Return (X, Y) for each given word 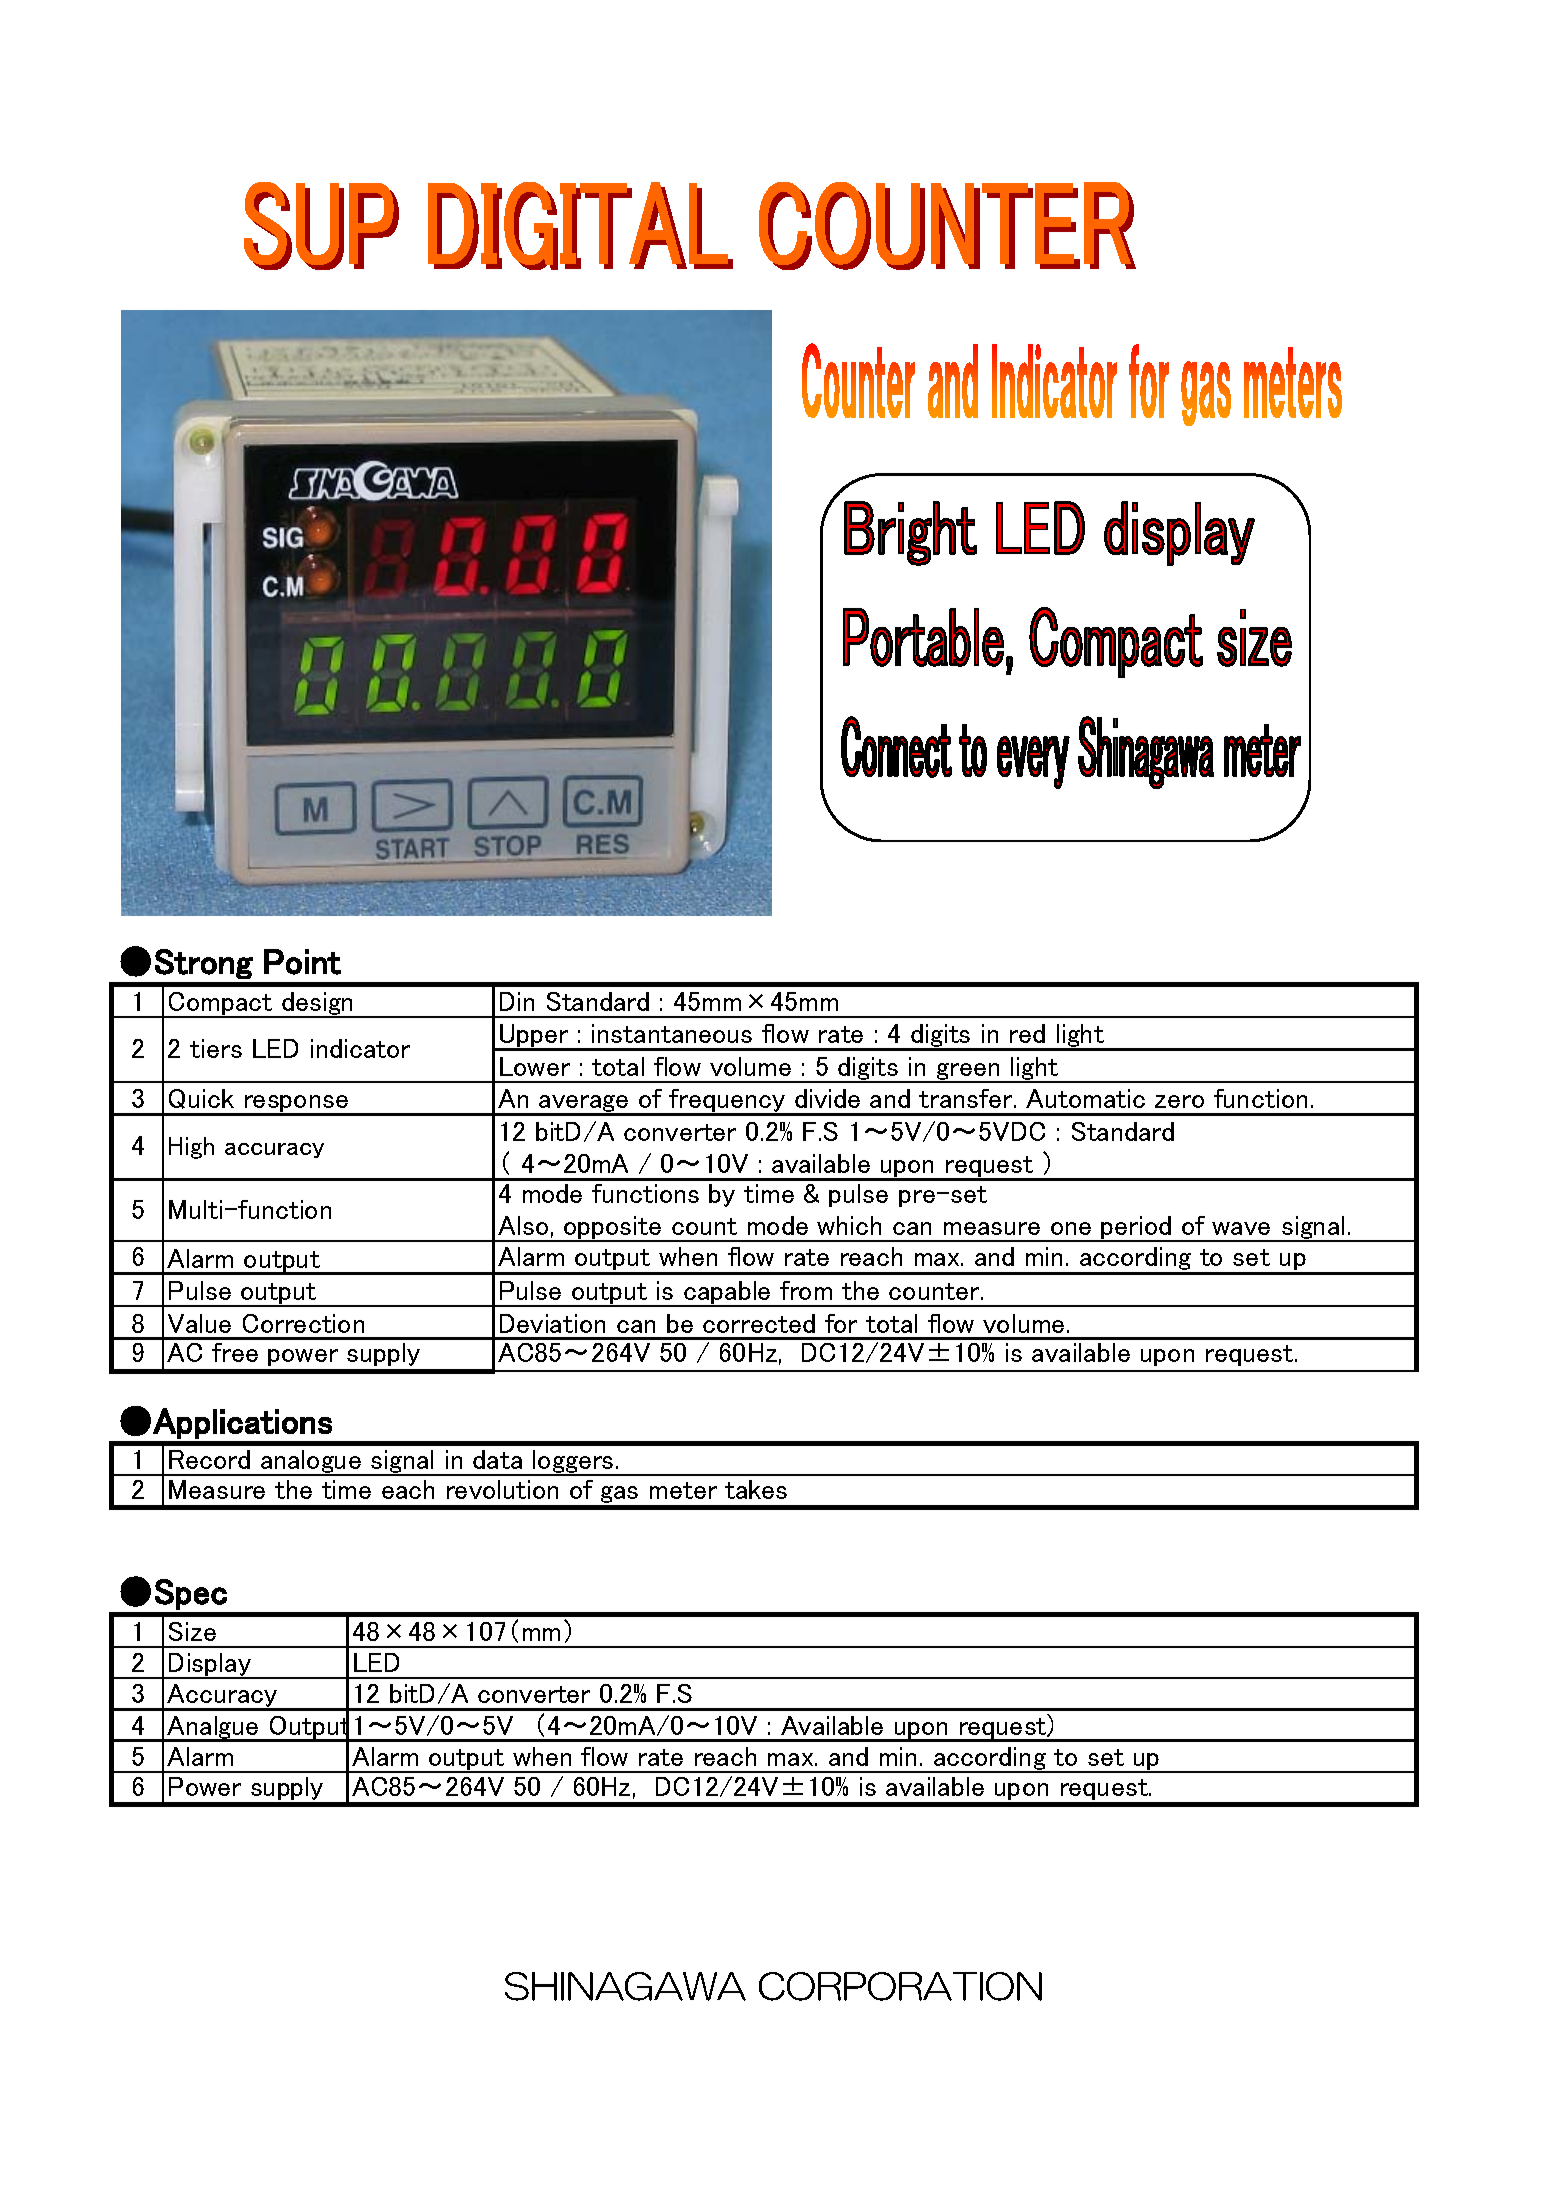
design (318, 1004)
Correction (303, 1323)
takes (756, 1489)
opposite (613, 1229)
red (1027, 1033)
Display (210, 1666)
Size (192, 1631)
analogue (311, 1463)
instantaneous (672, 1033)
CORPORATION (900, 1986)
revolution (502, 1489)
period (1137, 1229)
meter (683, 1490)
